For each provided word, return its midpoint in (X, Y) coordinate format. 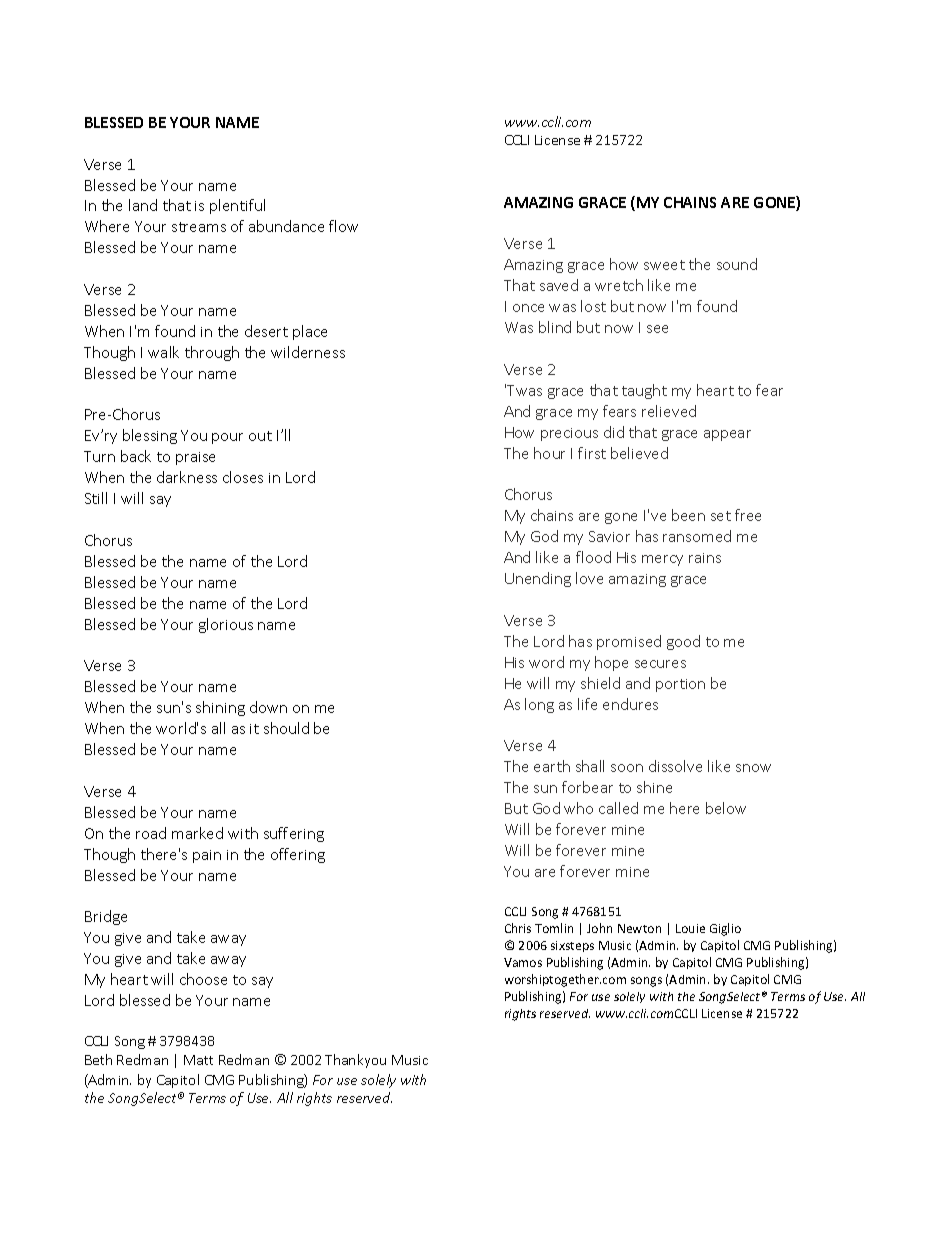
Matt (198, 1060)
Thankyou (355, 1061)
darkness (187, 477)
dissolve (675, 766)
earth (552, 766)
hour (549, 453)
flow (343, 226)
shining (220, 708)
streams (199, 227)
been (688, 515)
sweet (664, 265)
